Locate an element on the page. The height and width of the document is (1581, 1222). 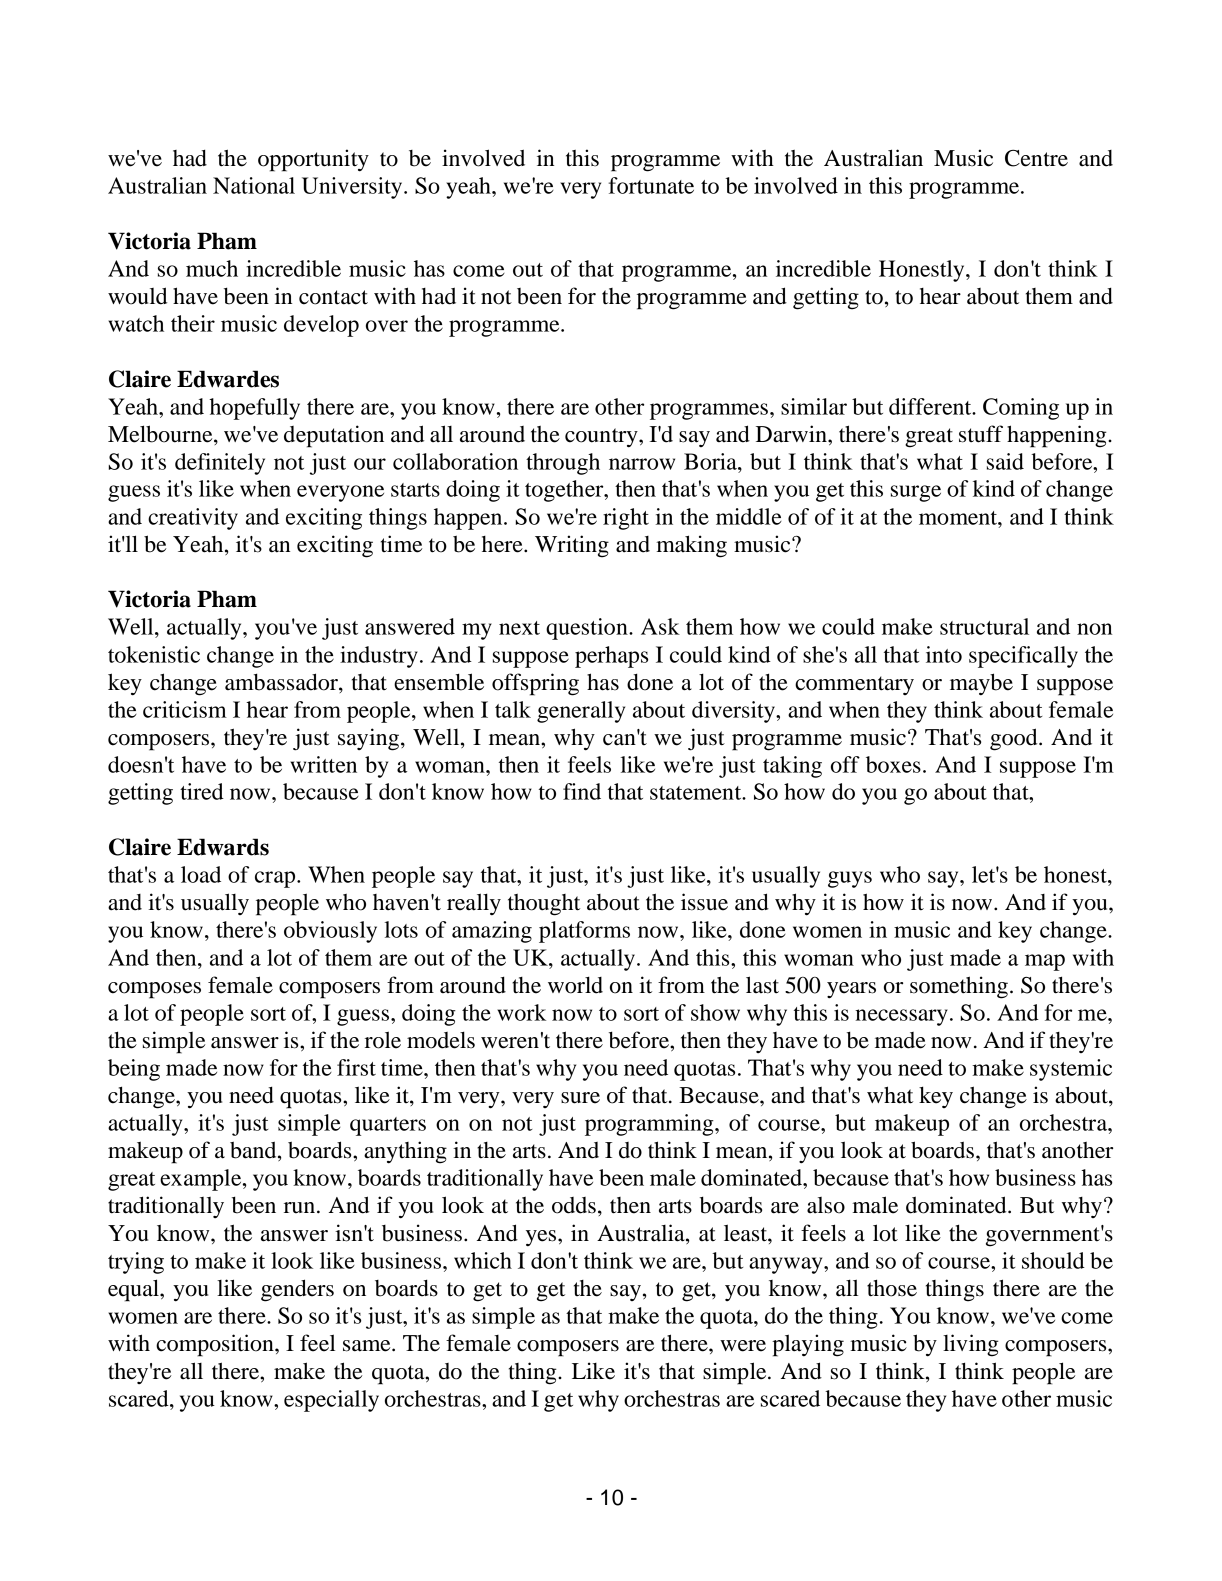
Centre is located at coordinates (1036, 158).
